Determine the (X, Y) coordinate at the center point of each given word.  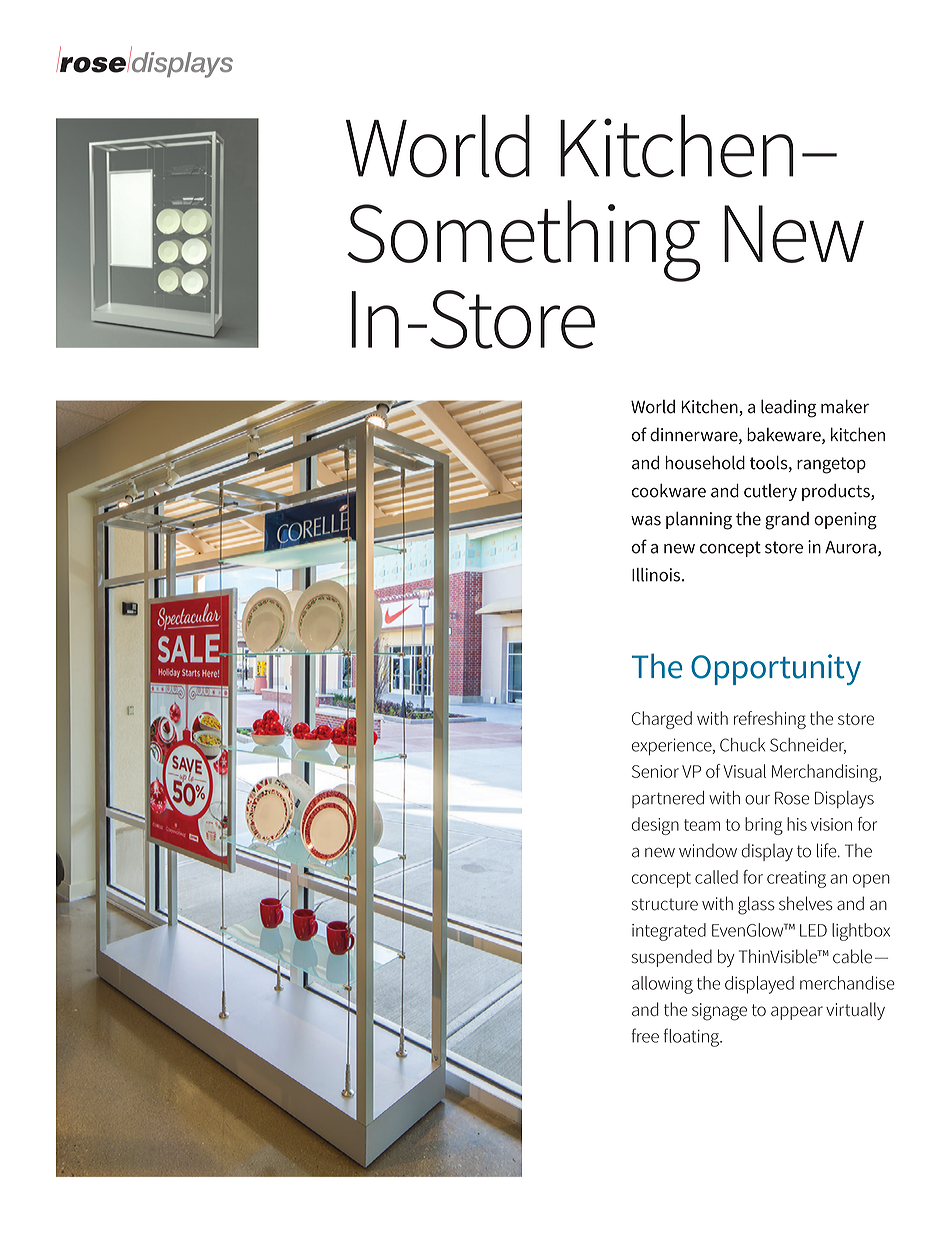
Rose (792, 798)
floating (692, 1037)
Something (524, 241)
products (837, 492)
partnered (668, 799)
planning (699, 521)
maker (845, 406)
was (646, 521)
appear (797, 1013)
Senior (655, 771)
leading (788, 408)
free (645, 1035)
